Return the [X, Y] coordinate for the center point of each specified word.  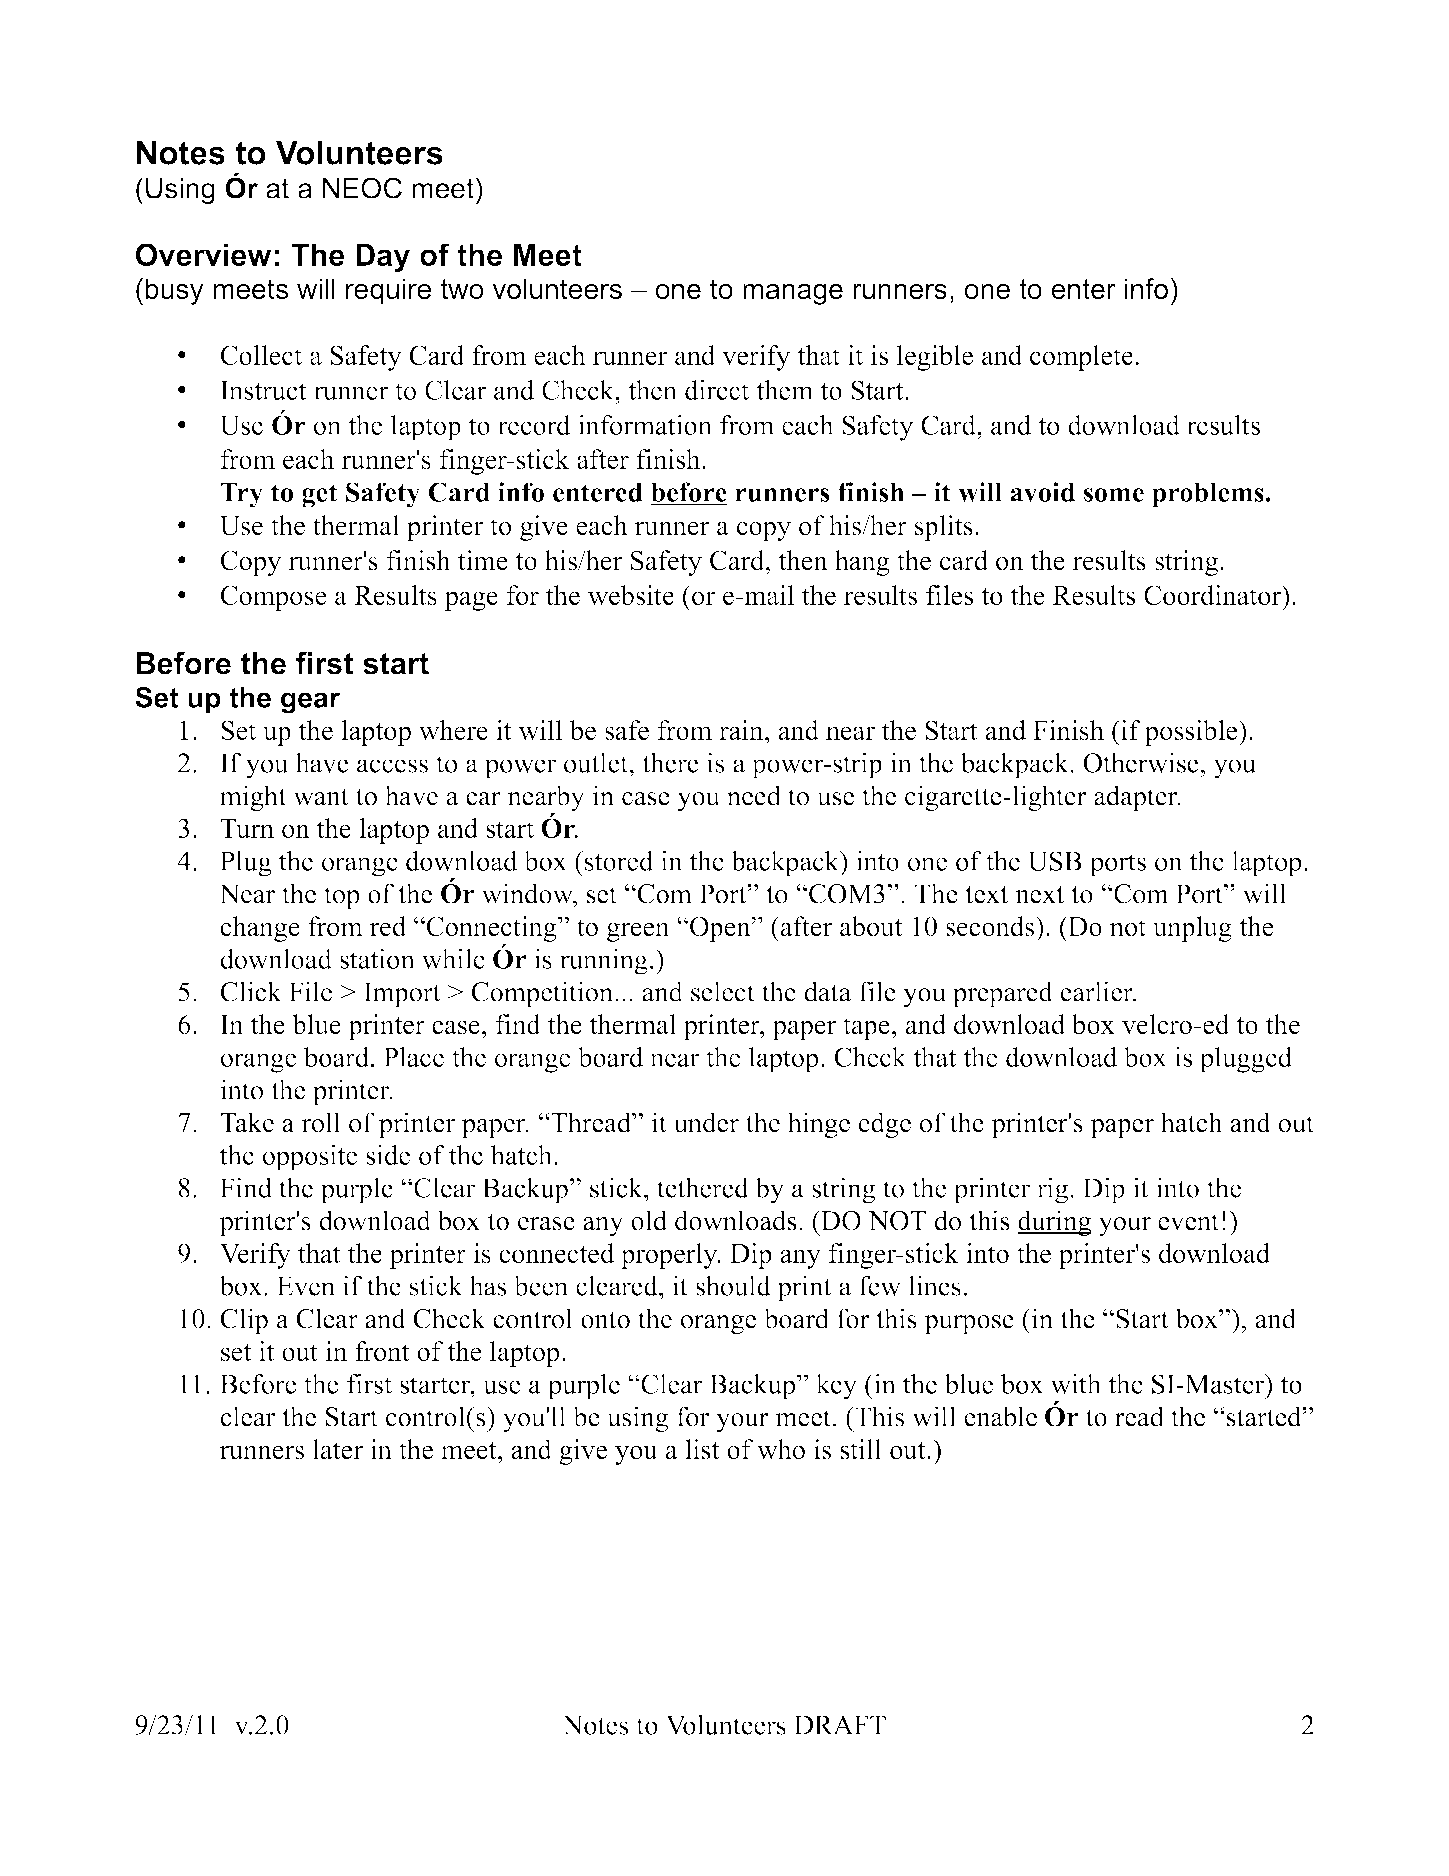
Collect [261, 355]
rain [742, 730]
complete [1081, 358]
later [338, 1449]
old [649, 1220]
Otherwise [1141, 762]
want [321, 797]
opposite [309, 1158]
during [1054, 1223]
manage [793, 294]
